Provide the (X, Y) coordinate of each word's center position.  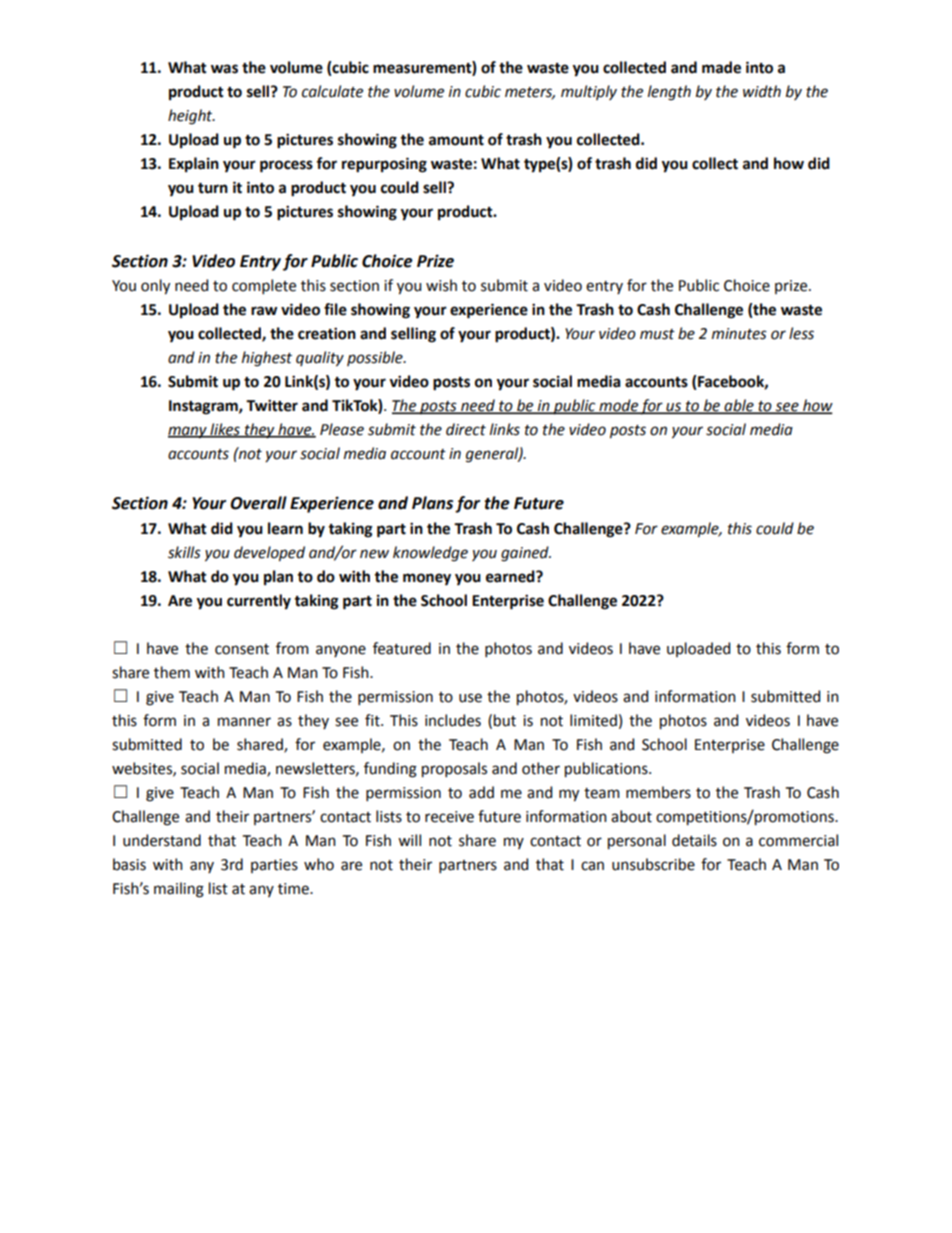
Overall (258, 503)
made (721, 67)
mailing (179, 890)
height (191, 117)
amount (456, 140)
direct (466, 429)
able (739, 406)
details (694, 840)
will (409, 840)
